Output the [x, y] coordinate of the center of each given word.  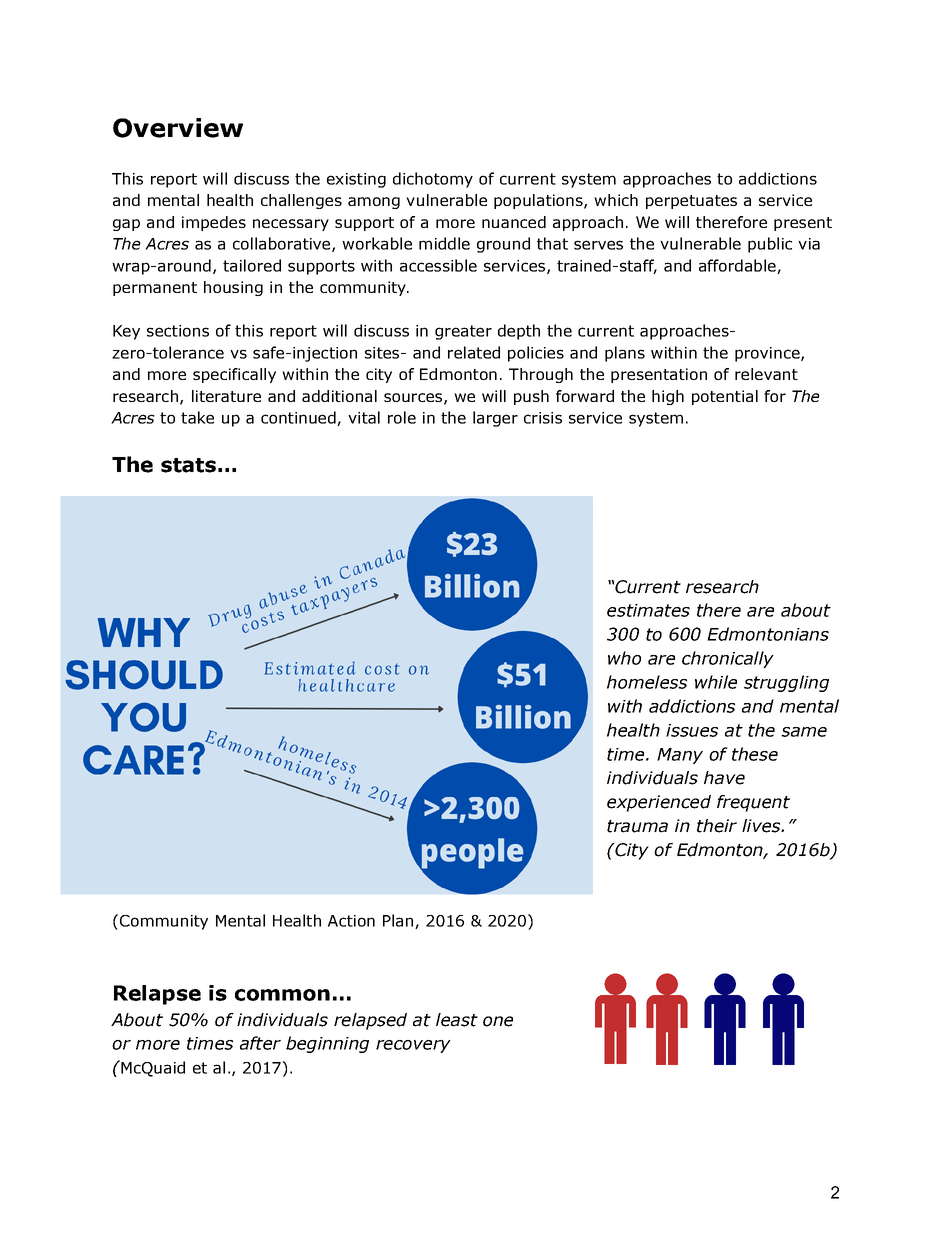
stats [188, 465]
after [260, 1043]
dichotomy [433, 180]
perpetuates [691, 202]
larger [495, 419]
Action [351, 921]
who [624, 658]
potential [725, 397]
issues [692, 730]
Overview [178, 128]
